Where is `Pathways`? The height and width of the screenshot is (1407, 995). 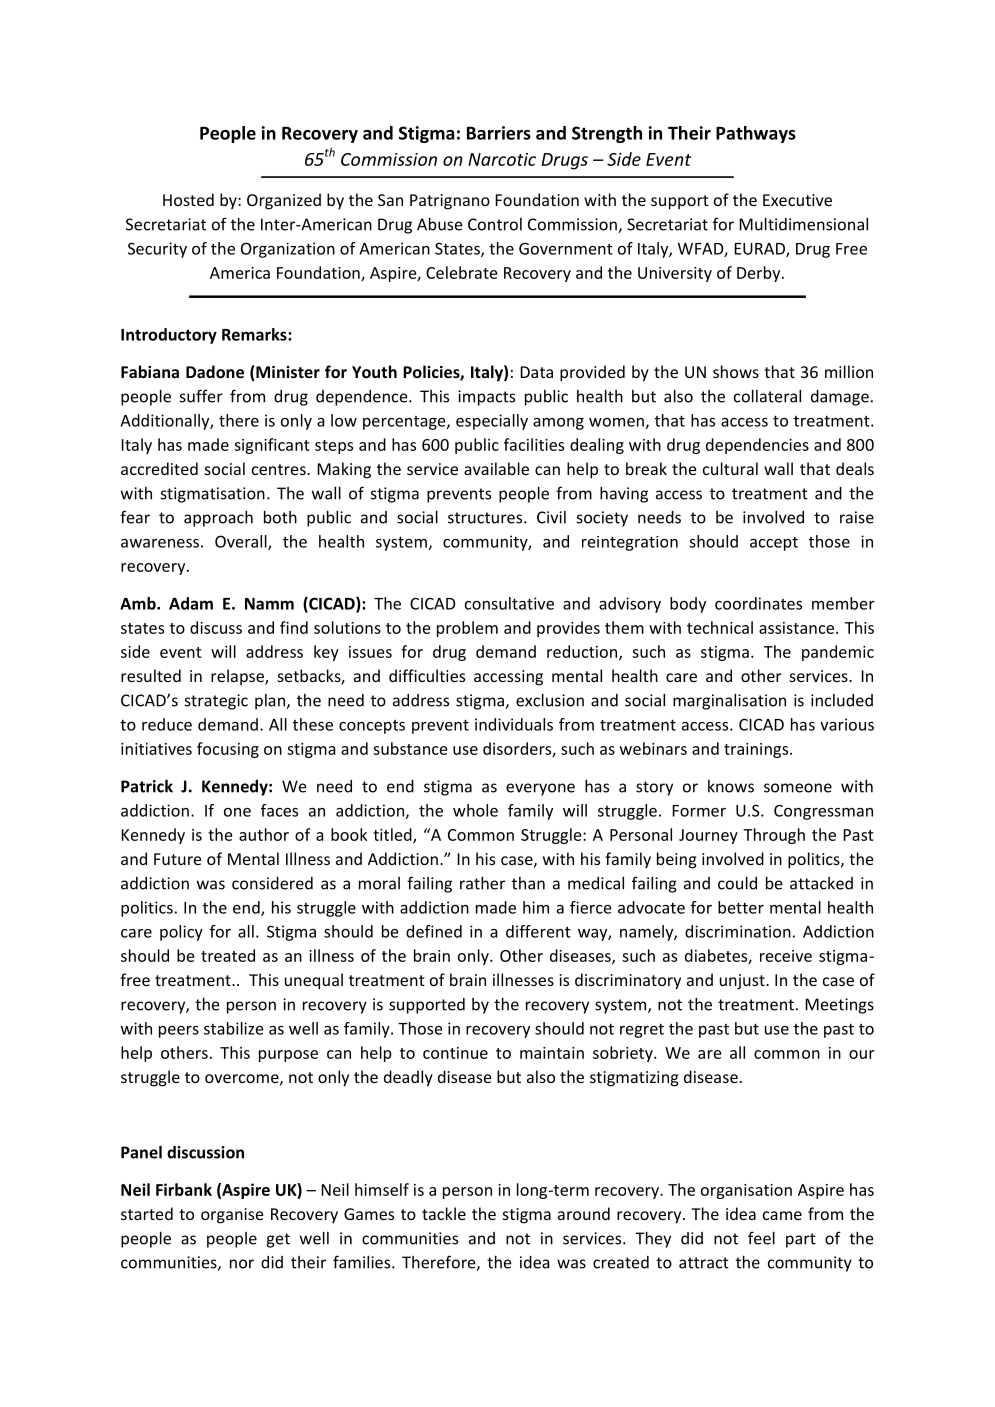
Pathways is located at coordinates (756, 134).
